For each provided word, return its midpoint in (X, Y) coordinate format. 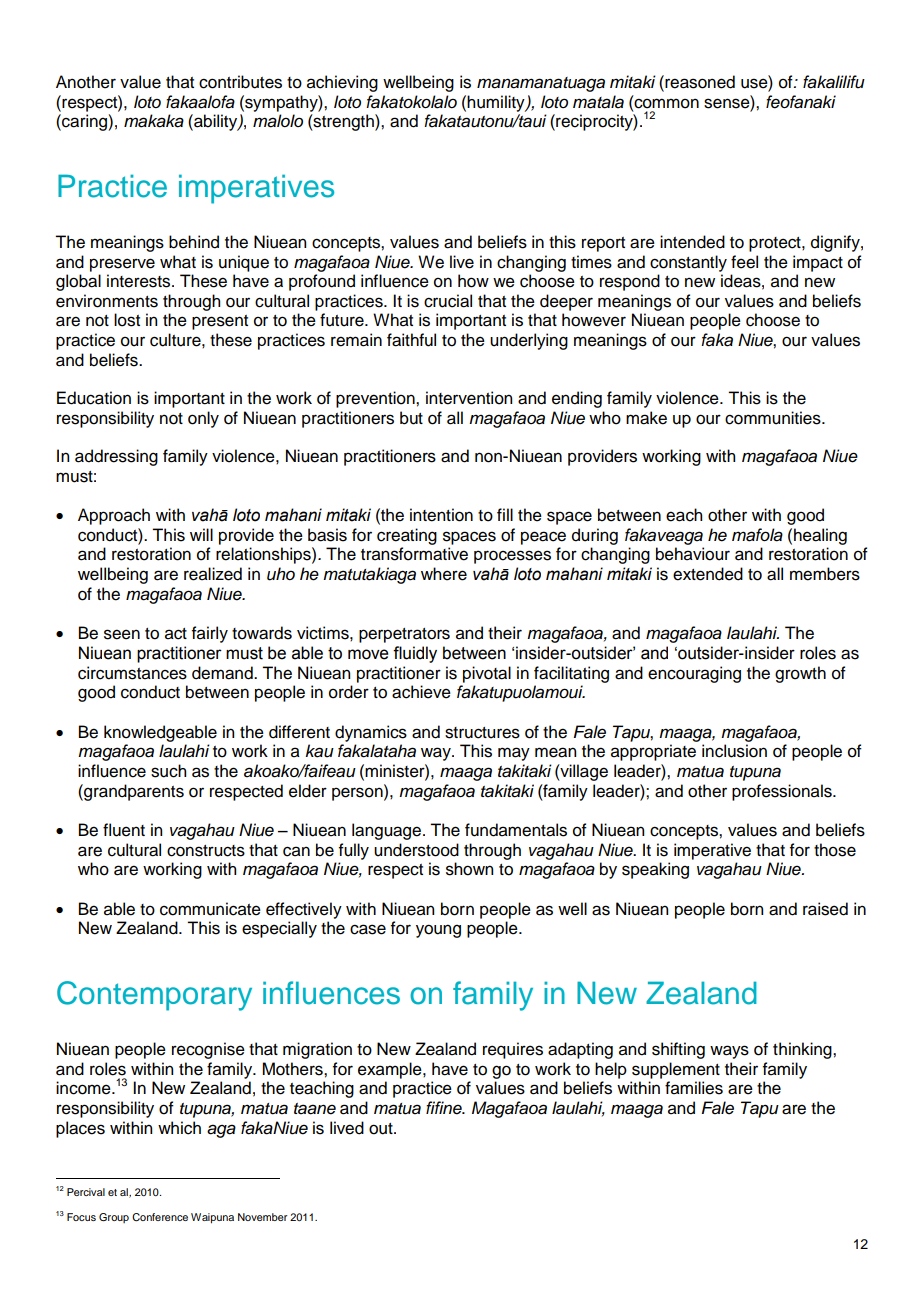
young (438, 931)
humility (497, 103)
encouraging (694, 674)
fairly (210, 634)
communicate (210, 909)
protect (776, 244)
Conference (160, 1217)
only (203, 419)
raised (825, 909)
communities (774, 418)
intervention (469, 398)
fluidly (415, 654)
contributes (240, 82)
